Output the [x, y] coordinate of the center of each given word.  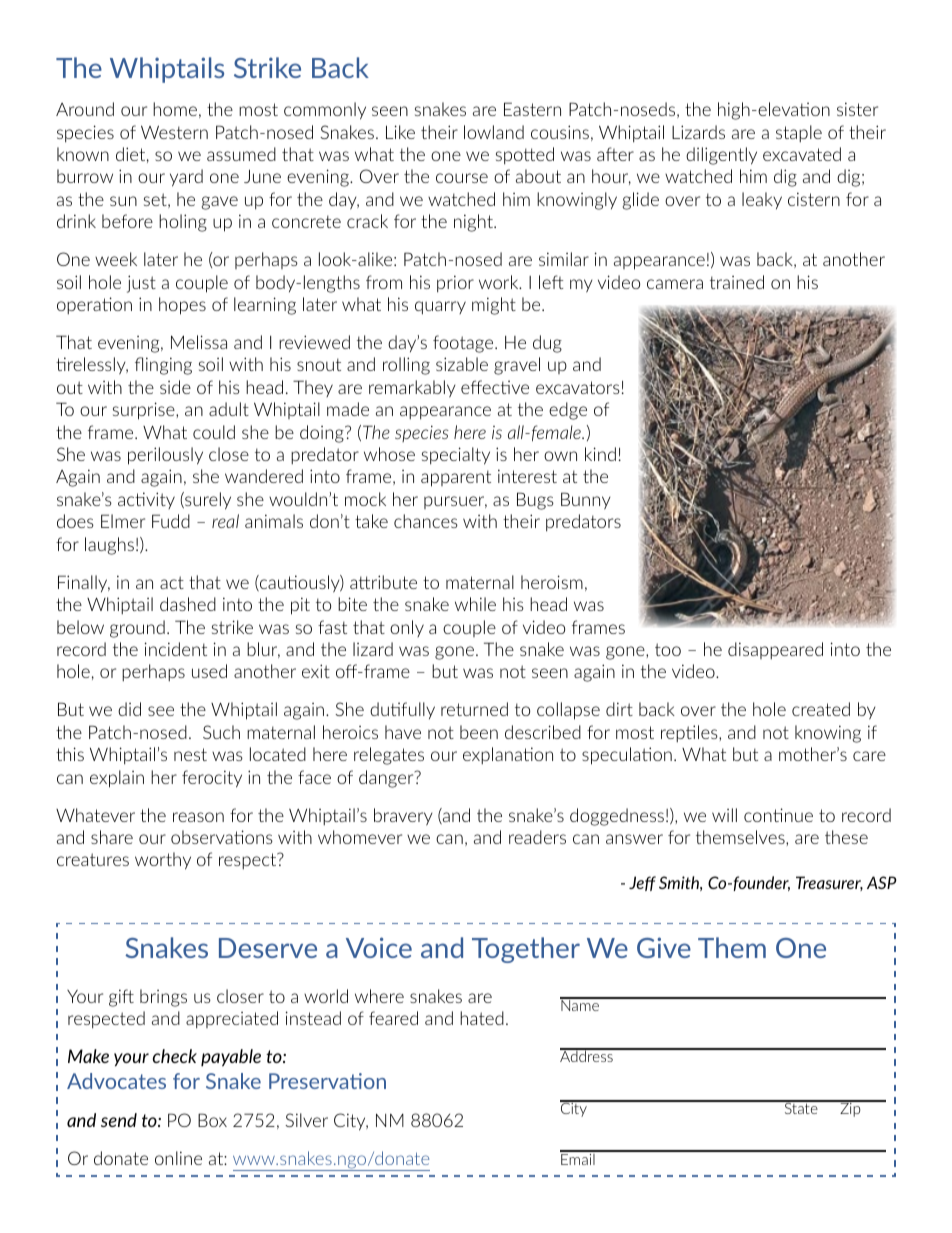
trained [737, 282]
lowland [494, 132]
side [175, 387]
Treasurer [829, 883]
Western [174, 132]
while [475, 604]
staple [799, 133]
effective [495, 387]
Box [212, 1120]
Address [587, 1055]
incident [176, 649]
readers [537, 837]
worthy [163, 861]
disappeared [775, 650]
